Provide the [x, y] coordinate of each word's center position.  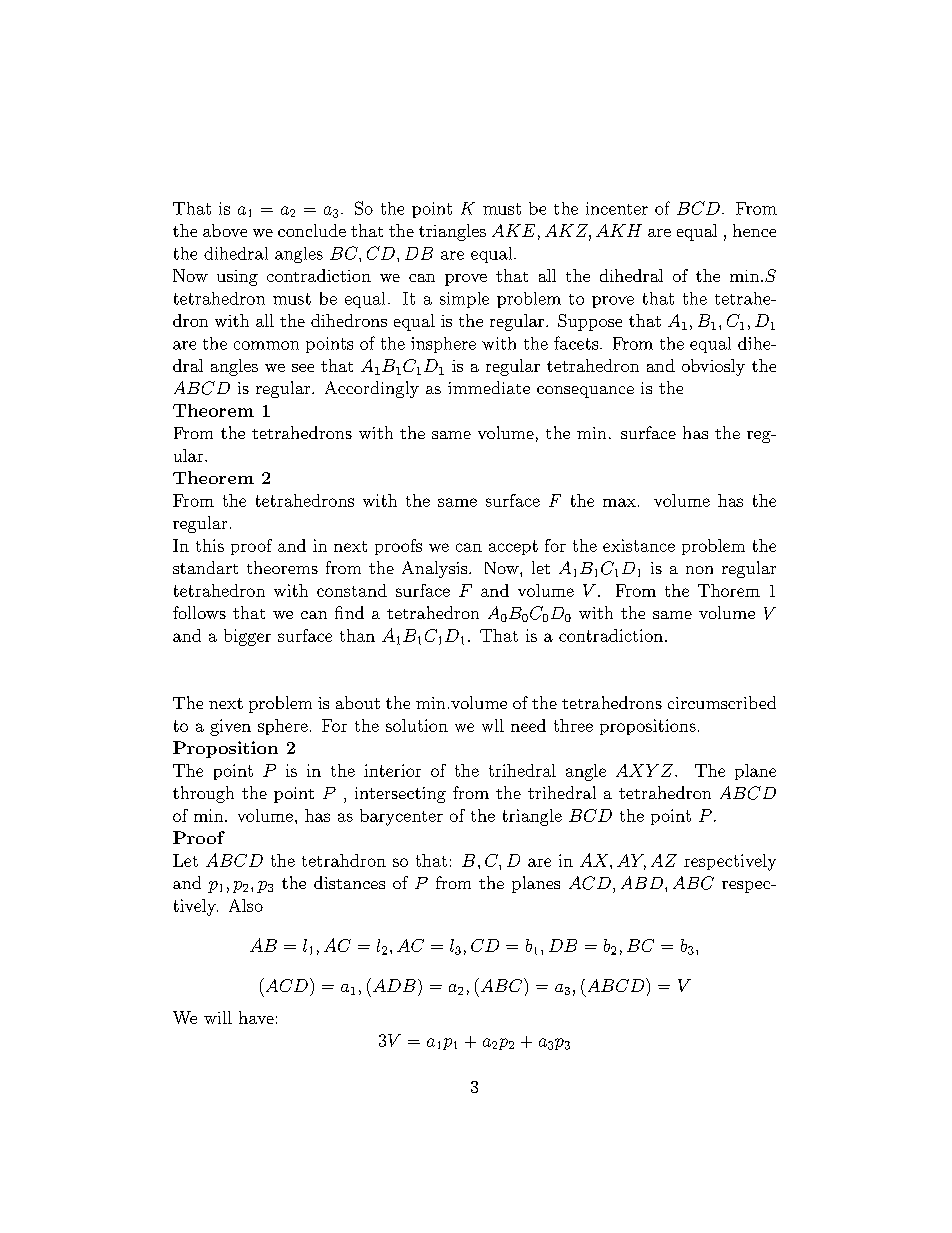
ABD [642, 882]
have [256, 1017]
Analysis [434, 569]
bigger [247, 637]
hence [754, 230]
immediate [489, 387]
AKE [513, 230]
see [303, 368]
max [619, 502]
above [225, 230]
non [699, 570]
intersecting [400, 795]
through [203, 794]
